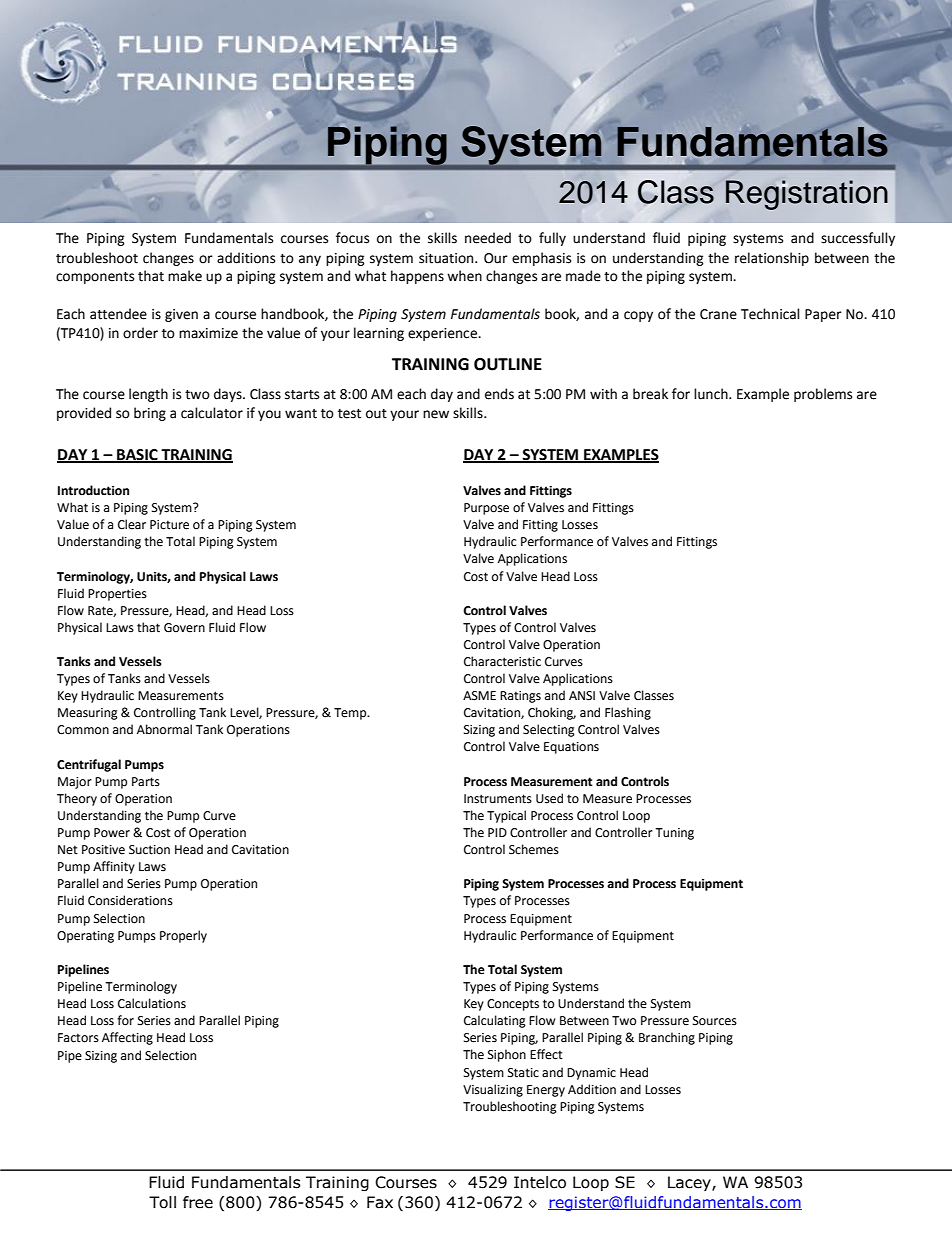 This screenshot has width=952, height=1233. What do you see at coordinates (169, 525) in the screenshot?
I see `Picture` at bounding box center [169, 525].
